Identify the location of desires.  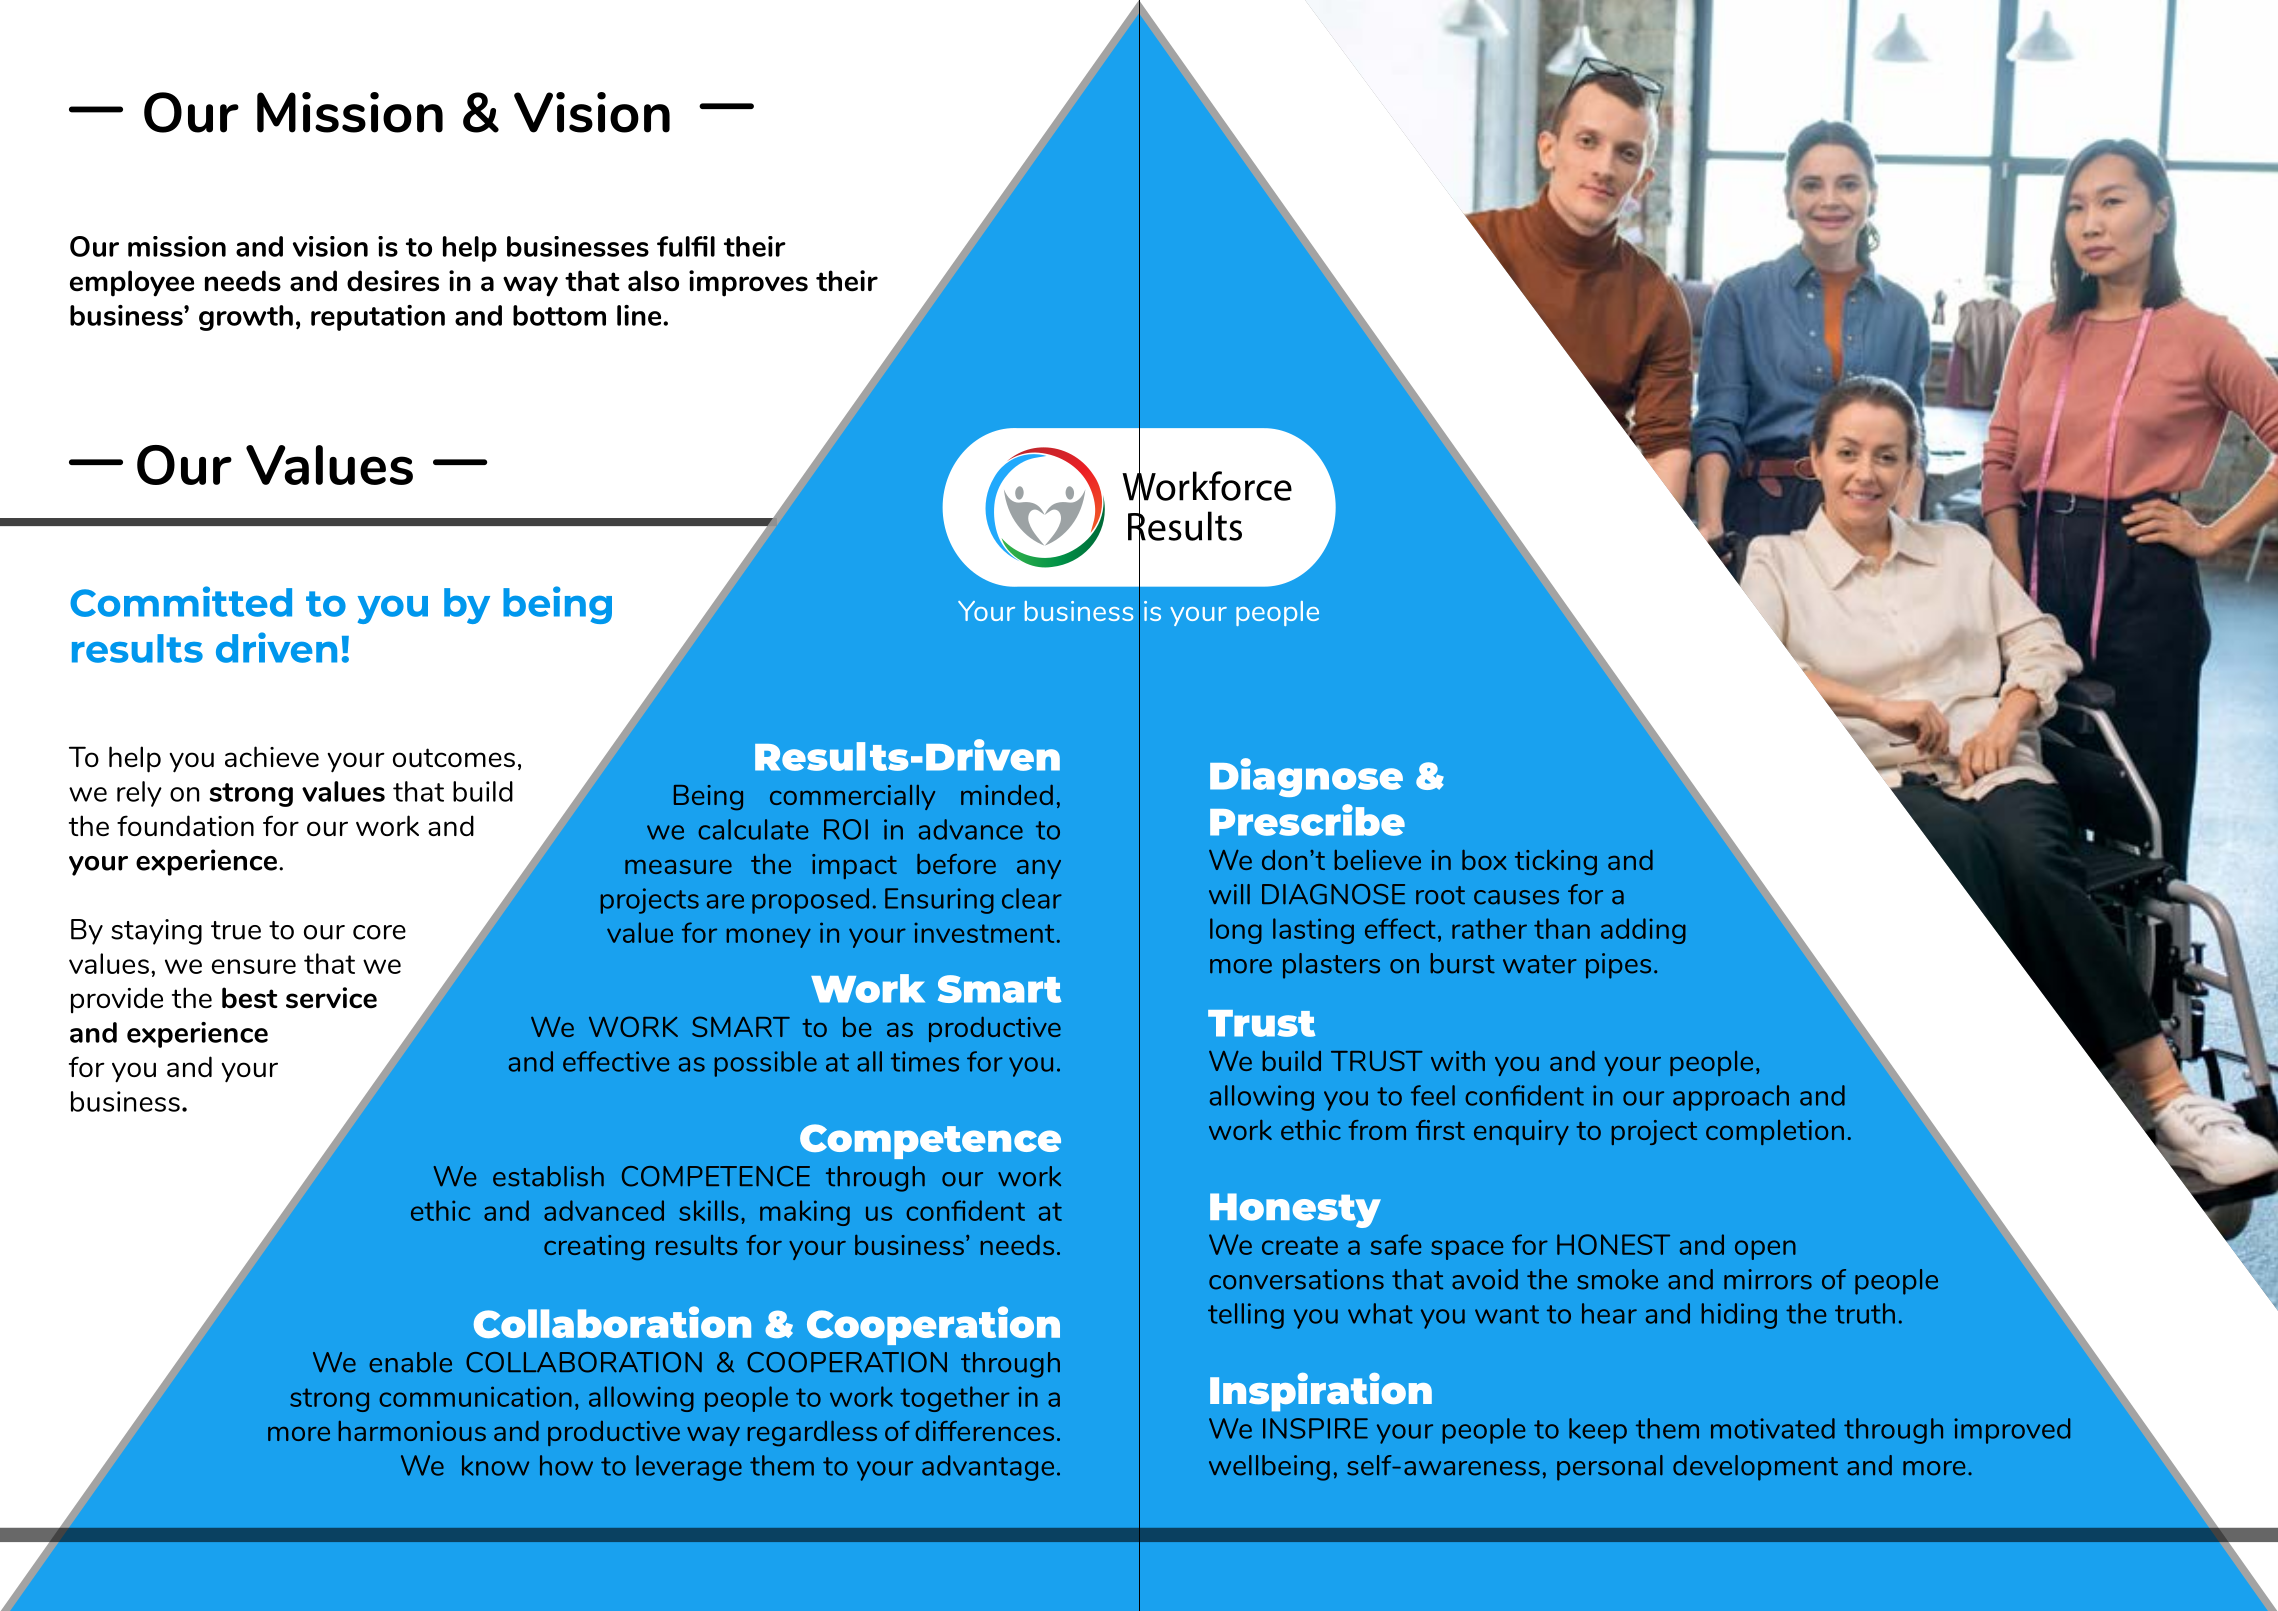
(393, 281).
